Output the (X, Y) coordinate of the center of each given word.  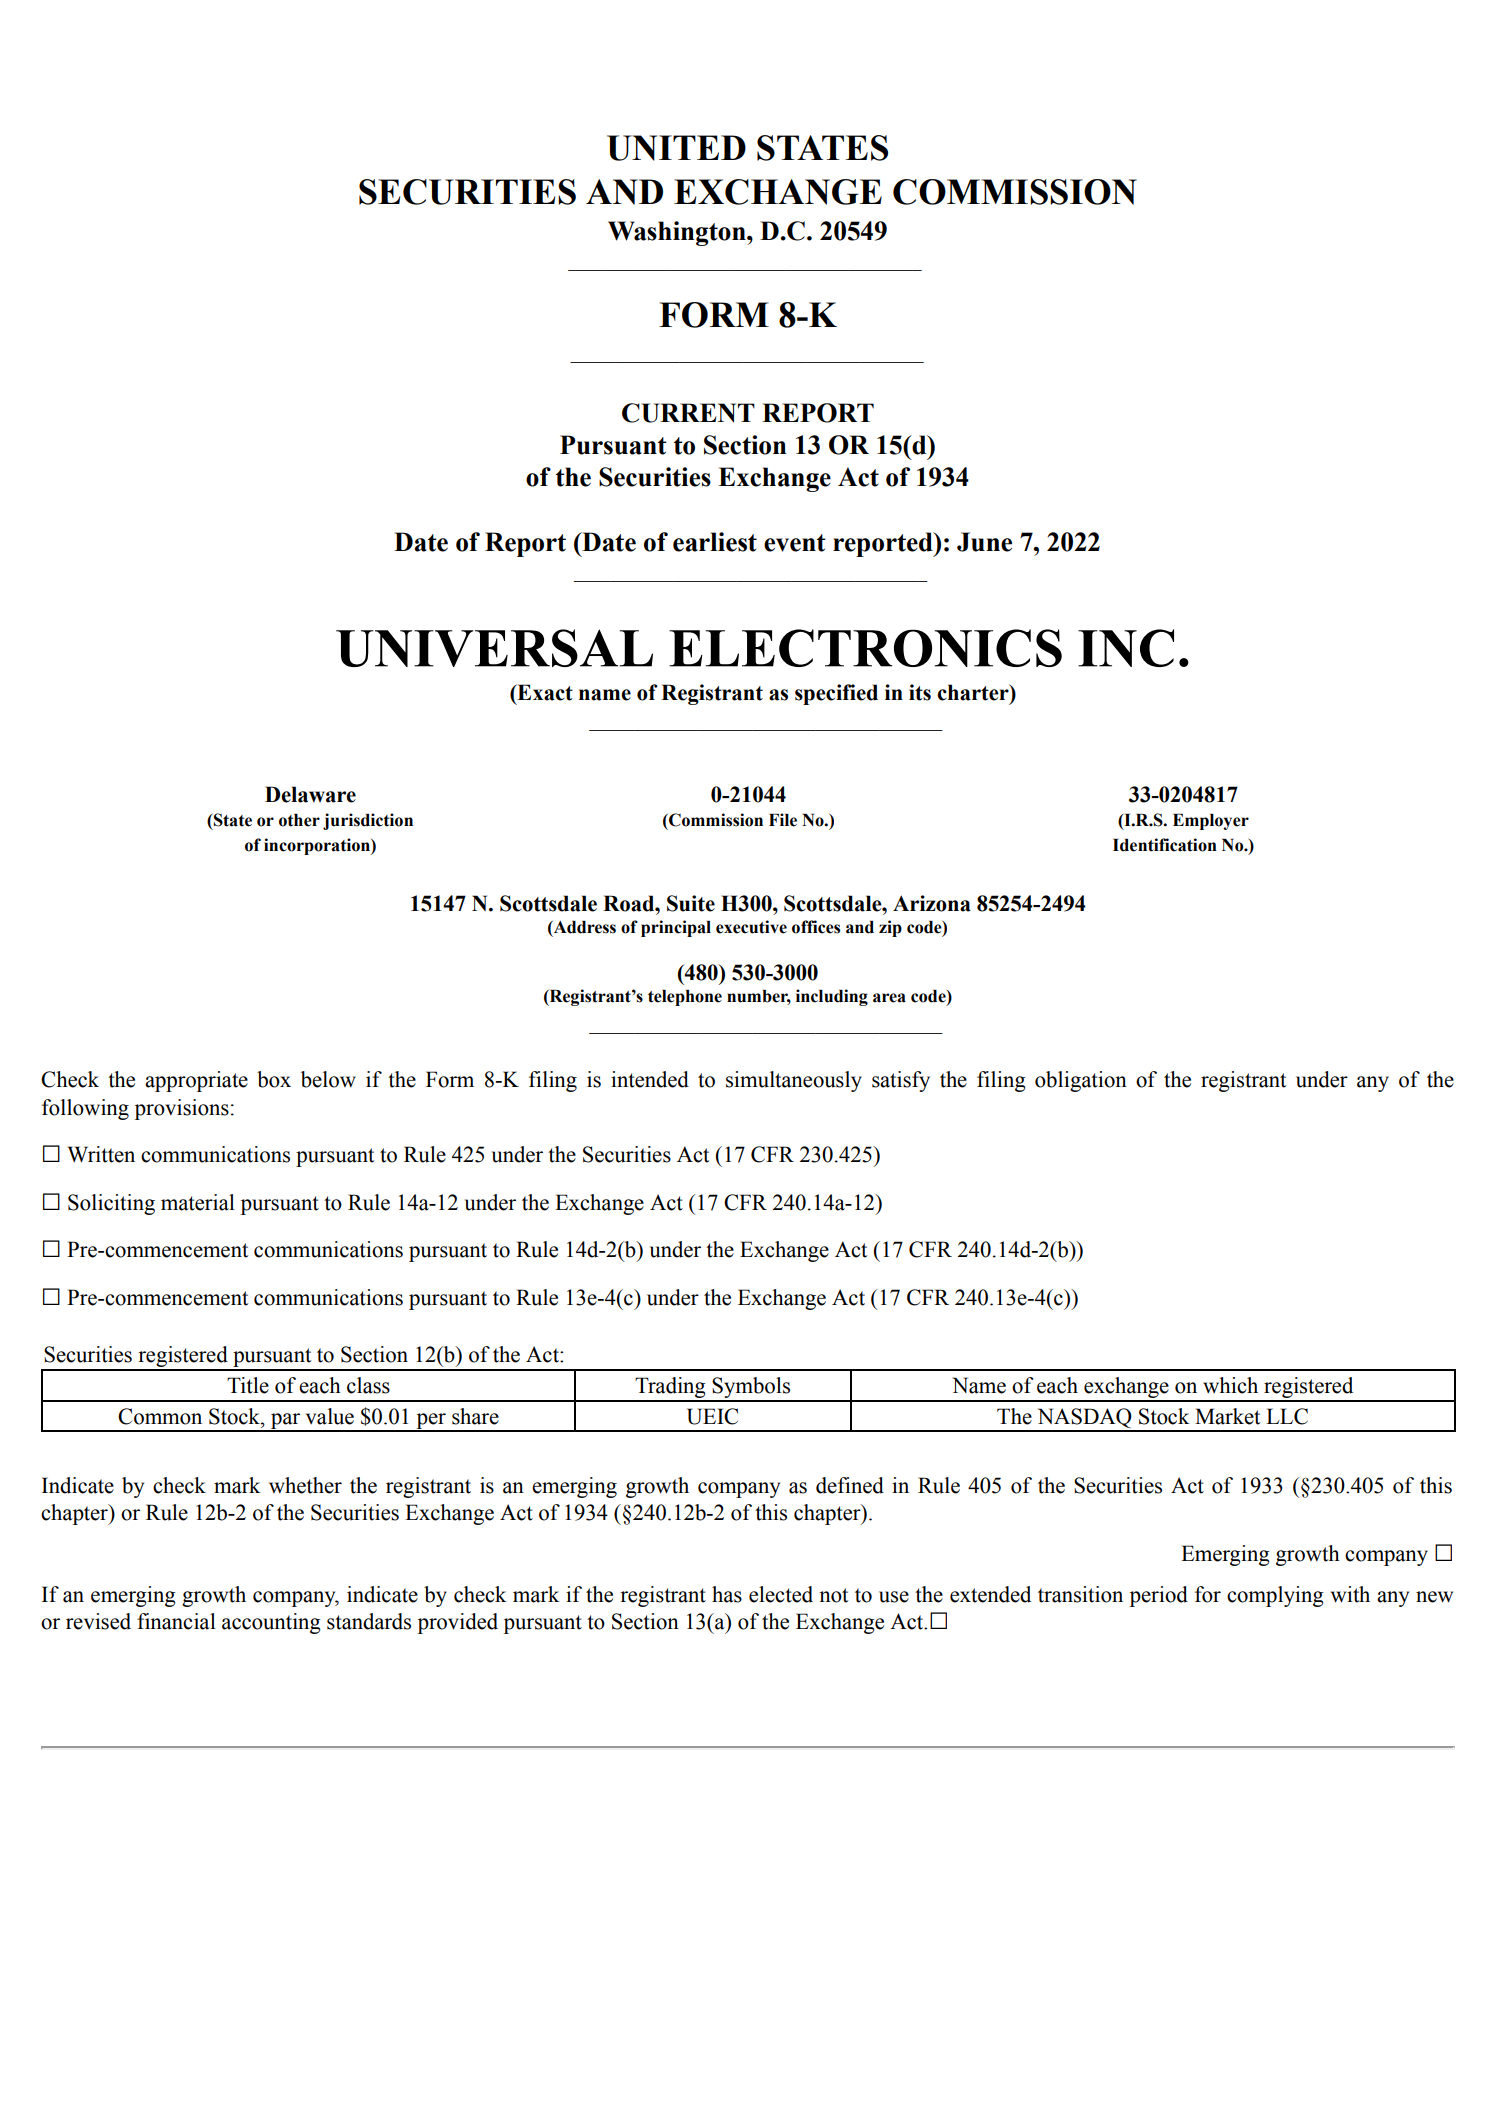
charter (974, 693)
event (795, 543)
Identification (1165, 845)
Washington (678, 233)
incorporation (318, 846)
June (984, 542)
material (198, 1202)
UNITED (676, 148)
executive (751, 927)
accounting (271, 1623)
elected (781, 1594)
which (1230, 1385)
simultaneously (794, 1081)
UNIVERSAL (494, 648)
